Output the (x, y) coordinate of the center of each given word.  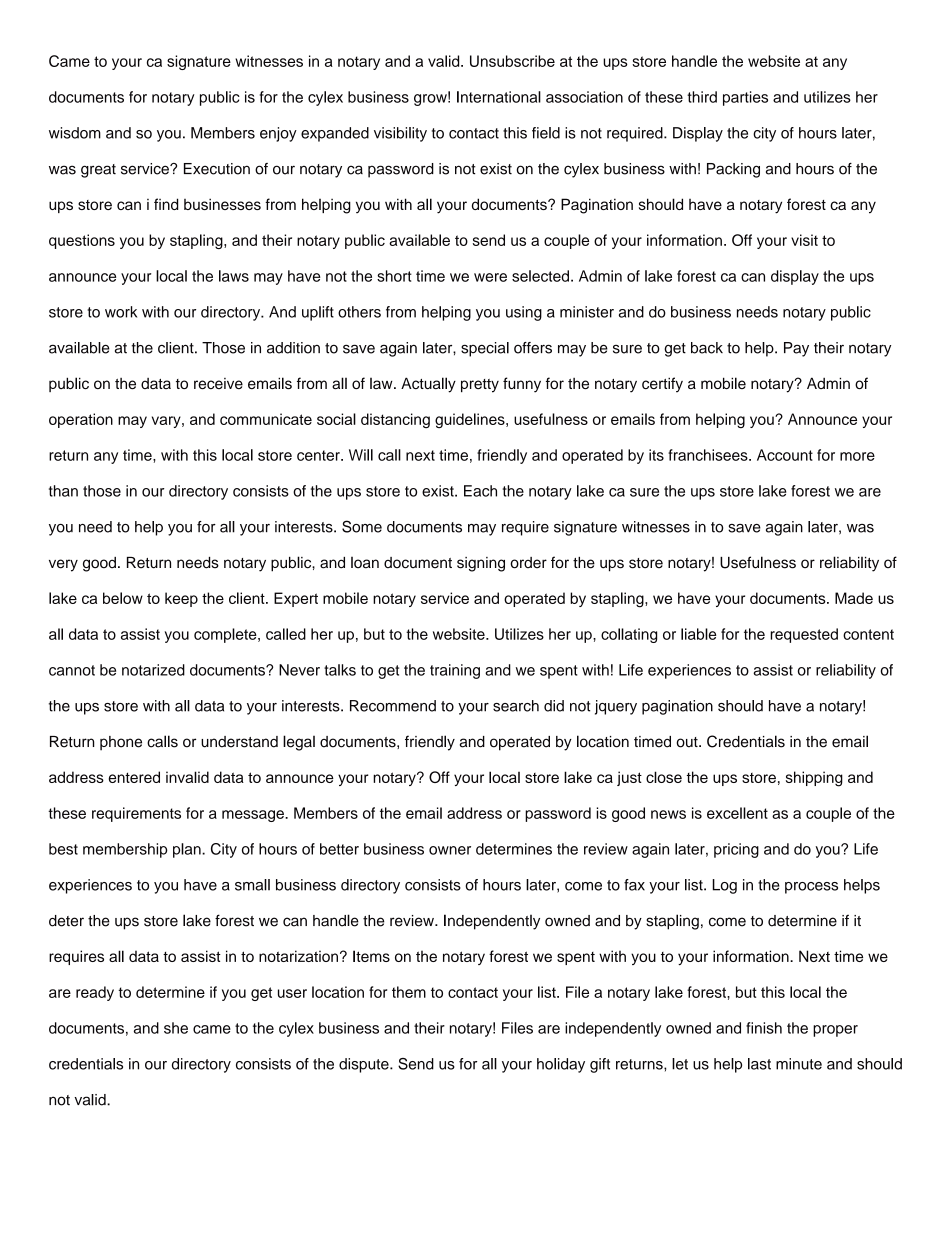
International (499, 97)
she (176, 1028)
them (409, 992)
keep (181, 599)
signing (481, 564)
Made (854, 598)
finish (764, 1028)
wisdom (75, 133)
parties (745, 98)
